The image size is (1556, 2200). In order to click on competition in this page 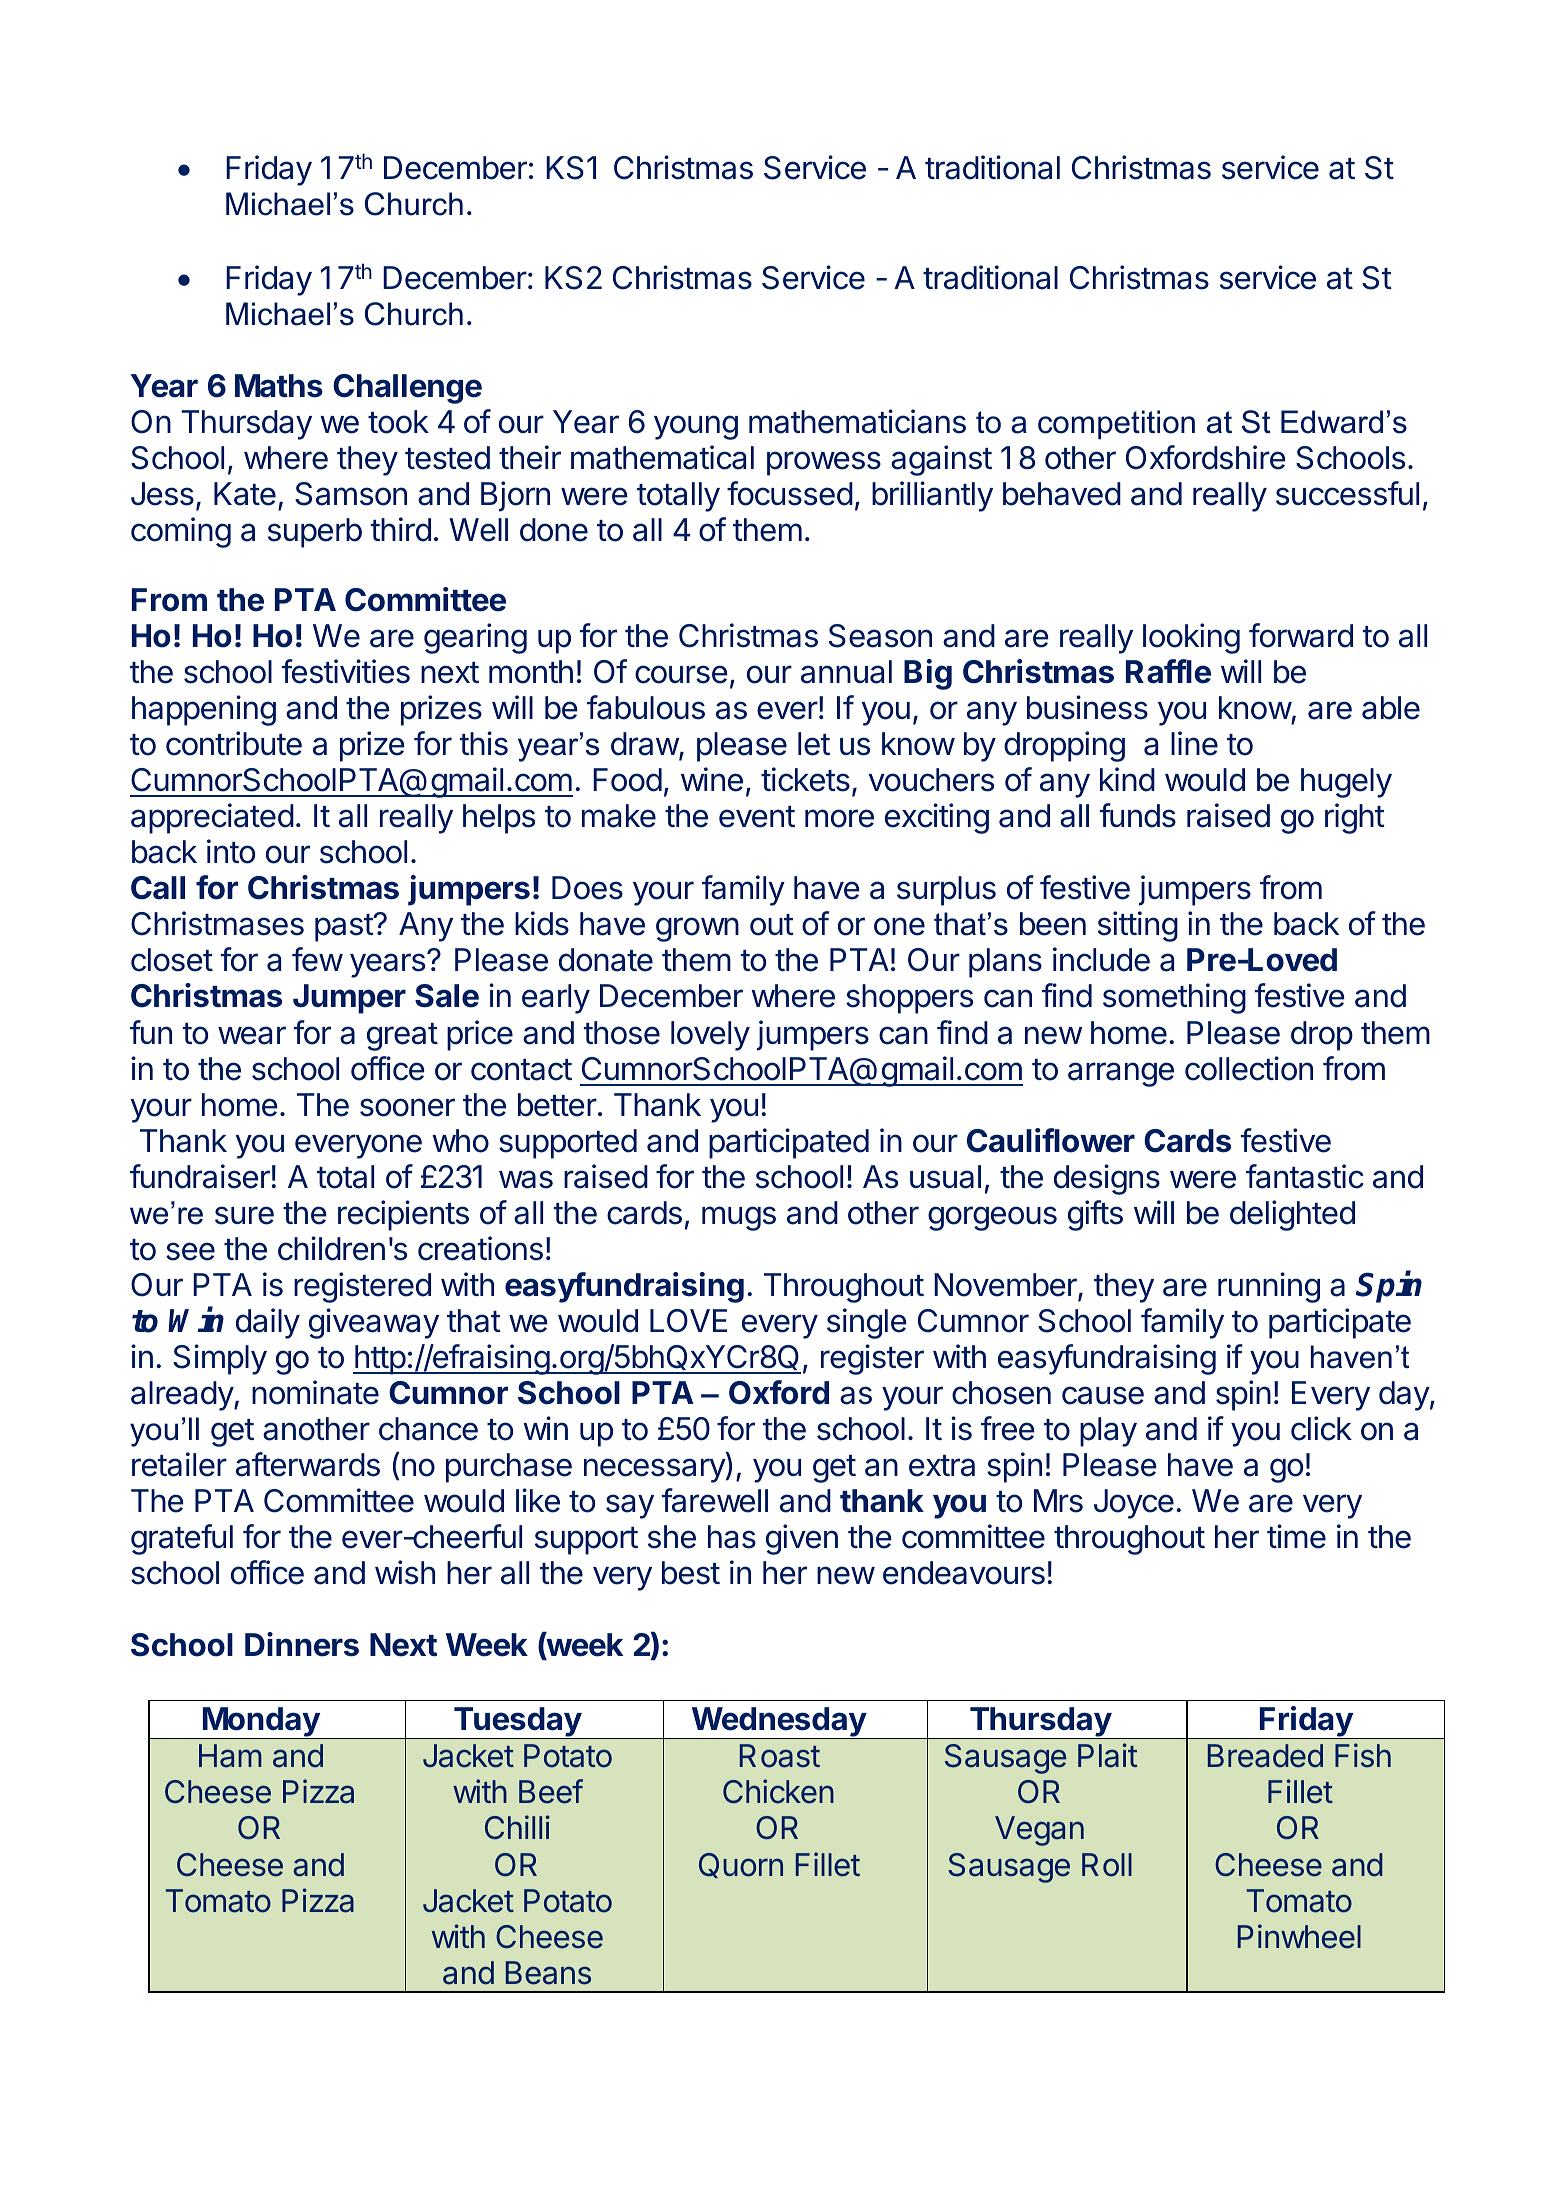, I will do `click(1116, 425)`.
